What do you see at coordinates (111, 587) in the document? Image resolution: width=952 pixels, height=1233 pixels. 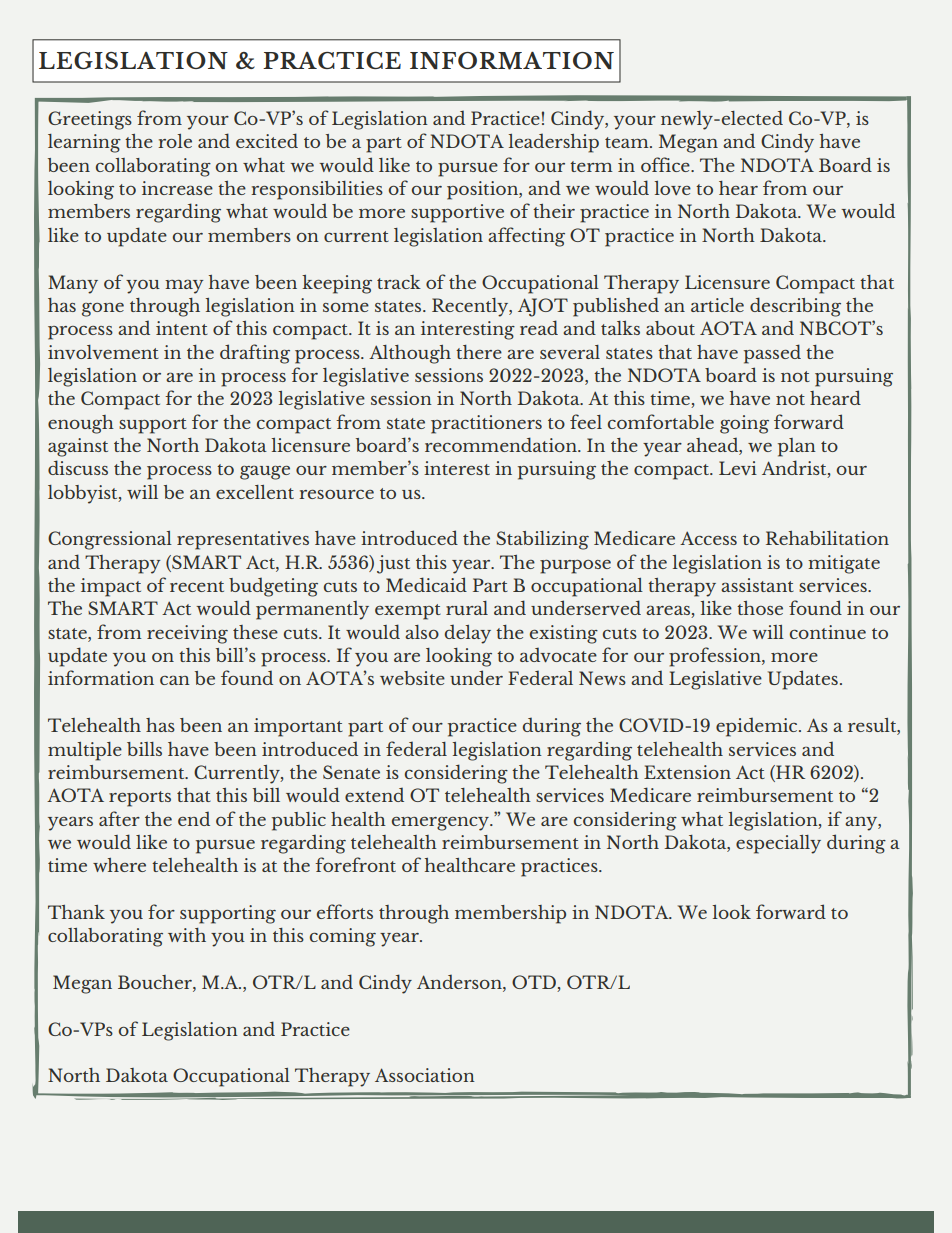 I see `impact` at bounding box center [111, 587].
